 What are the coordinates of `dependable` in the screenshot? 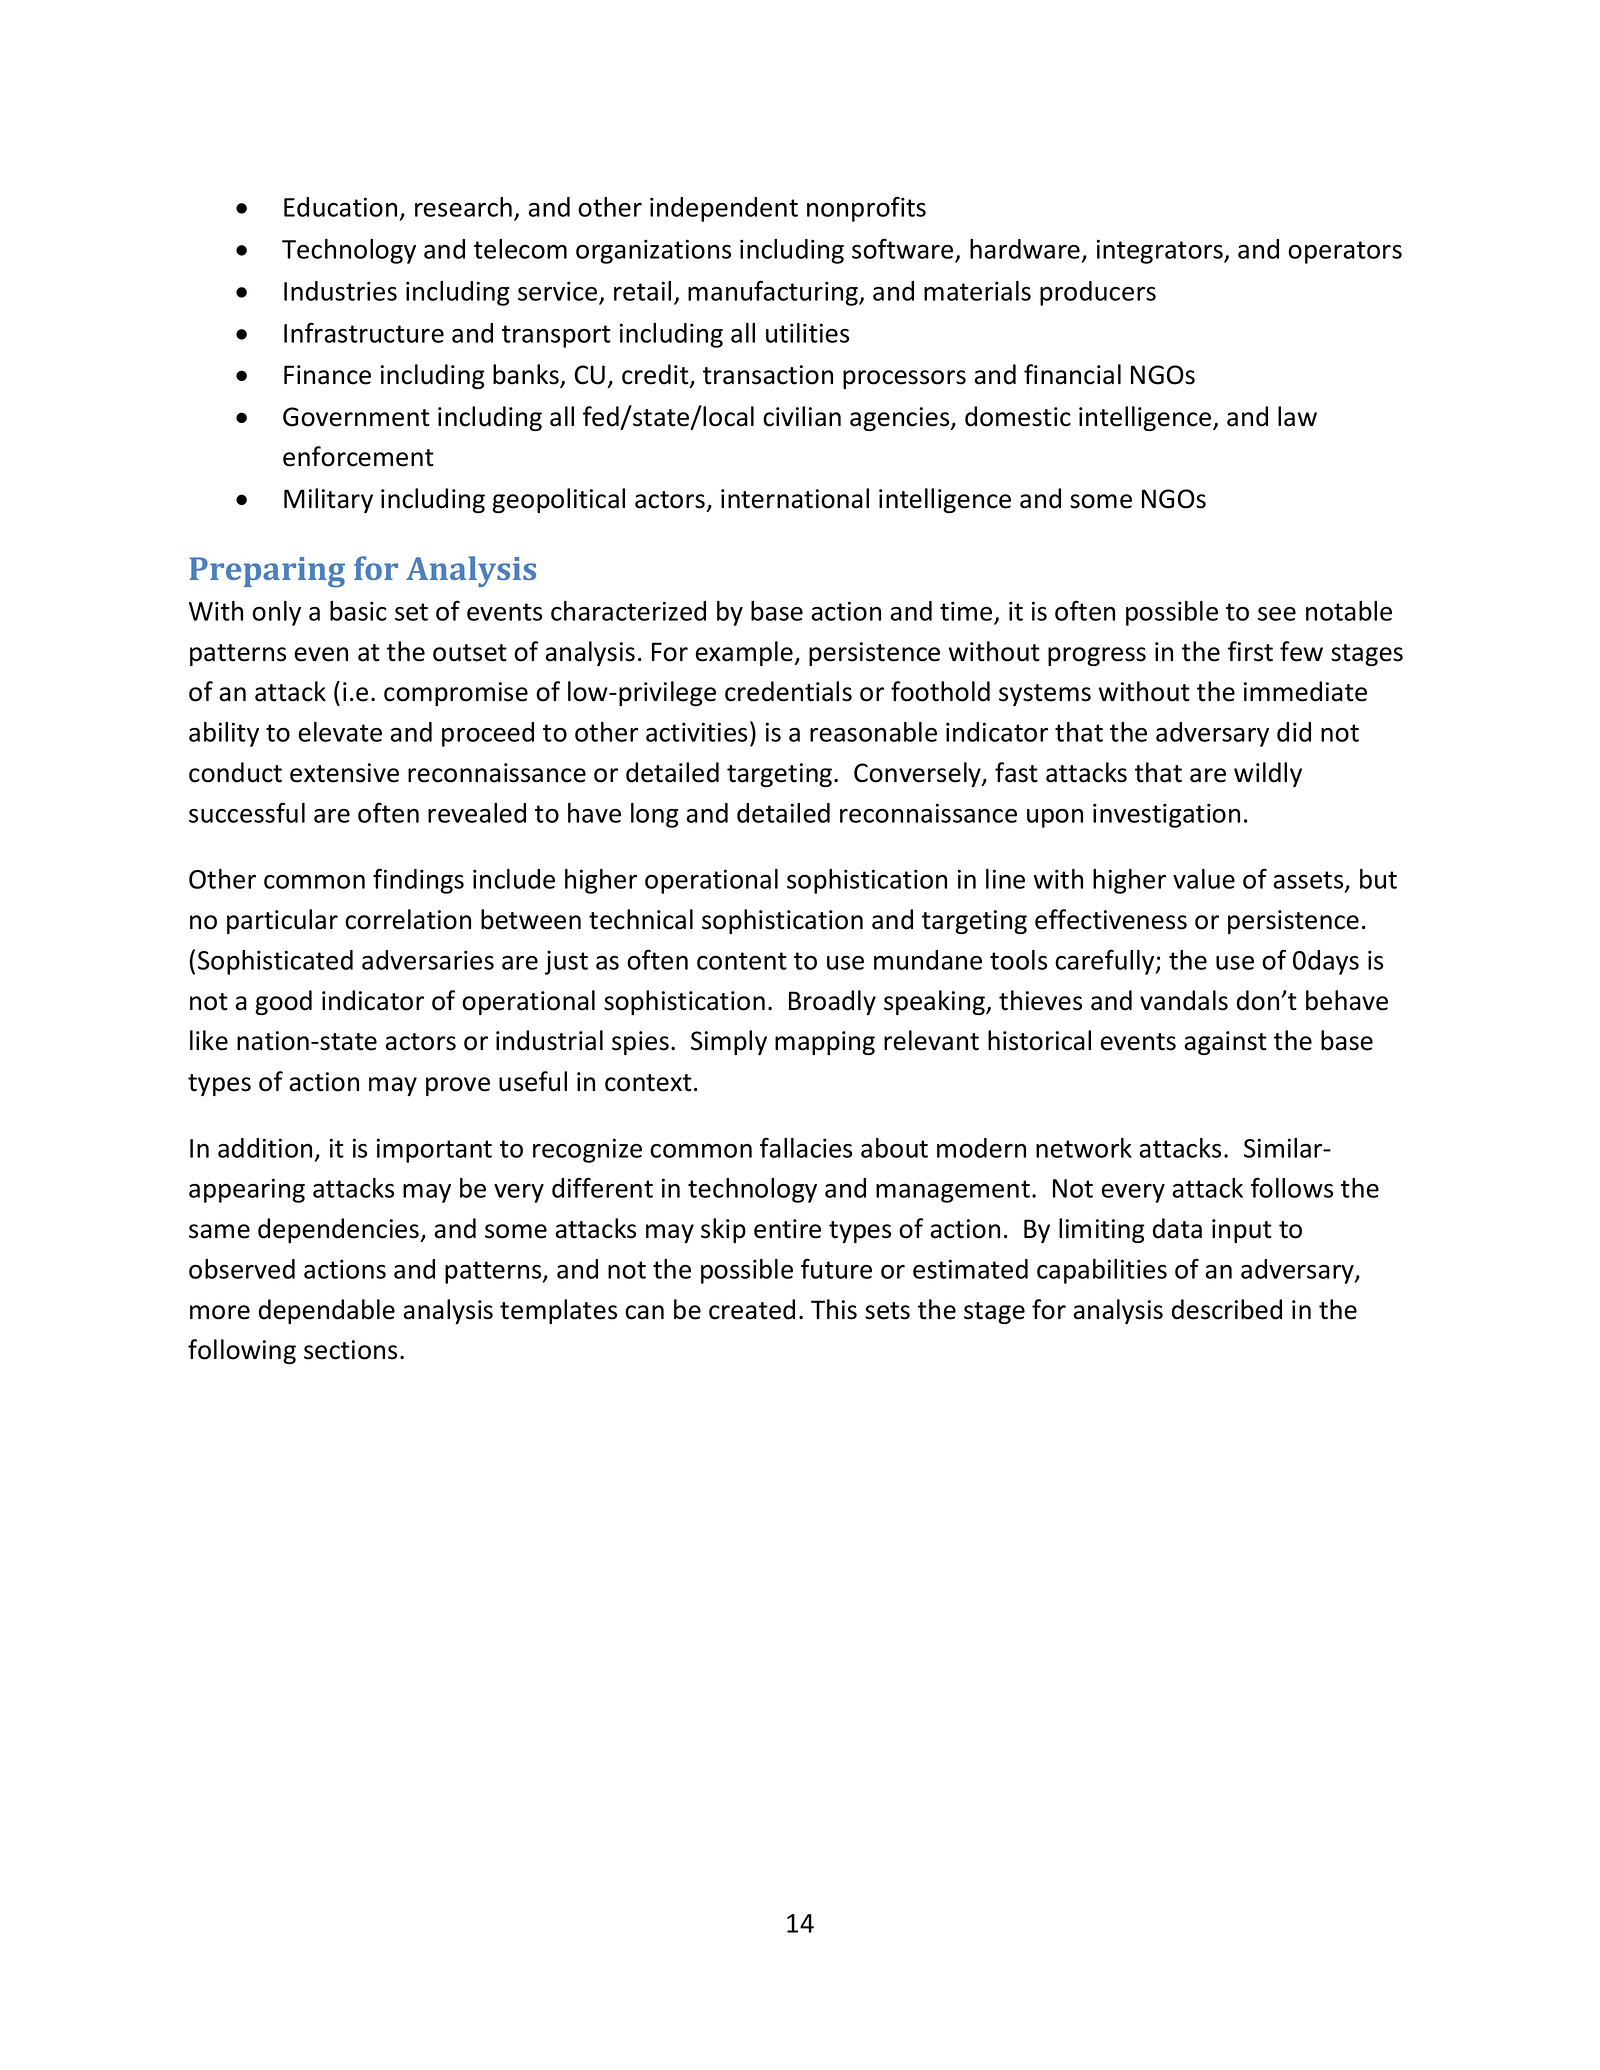 It's located at (327, 1311).
